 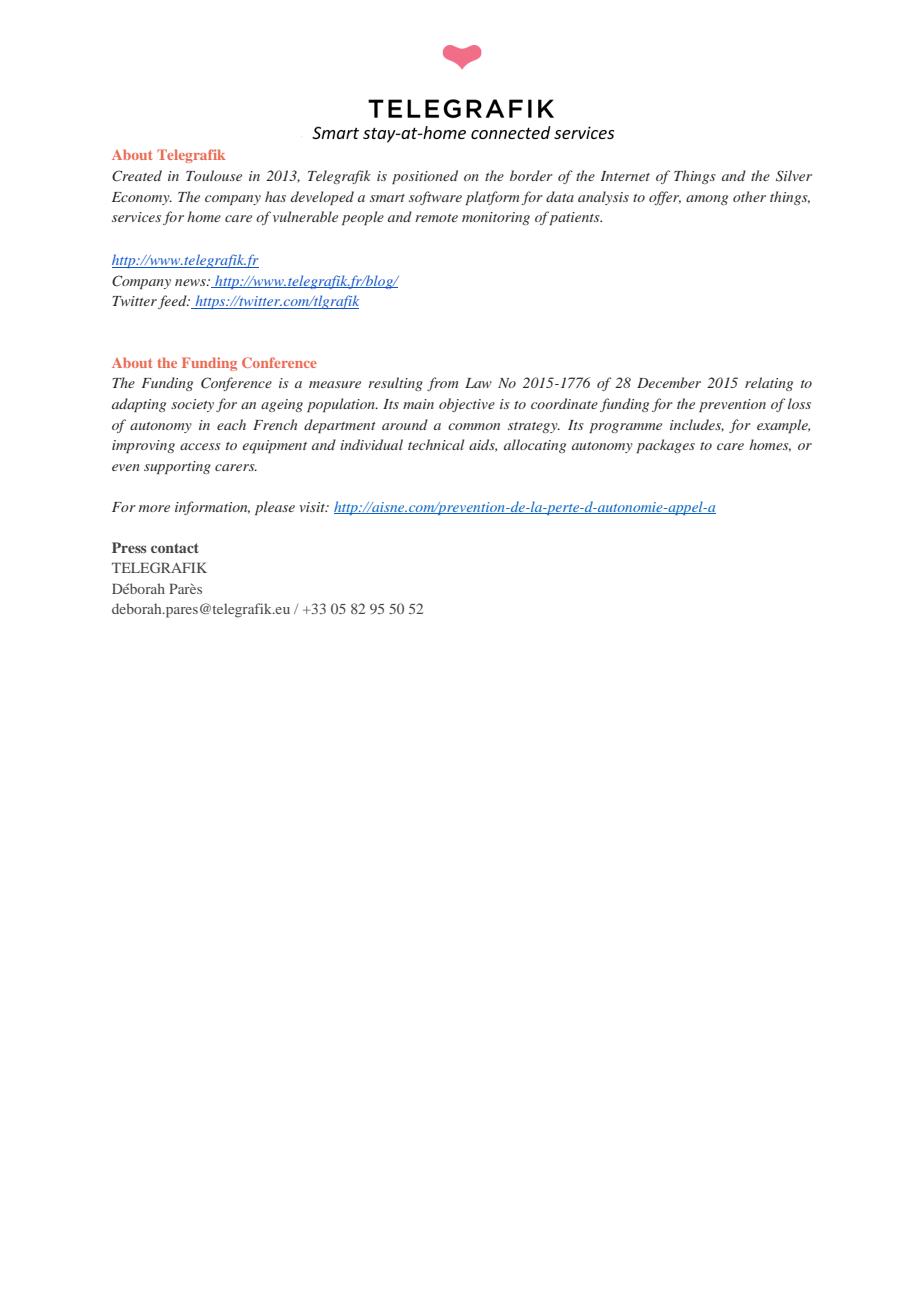 I want to click on contact, so click(x=175, y=548).
